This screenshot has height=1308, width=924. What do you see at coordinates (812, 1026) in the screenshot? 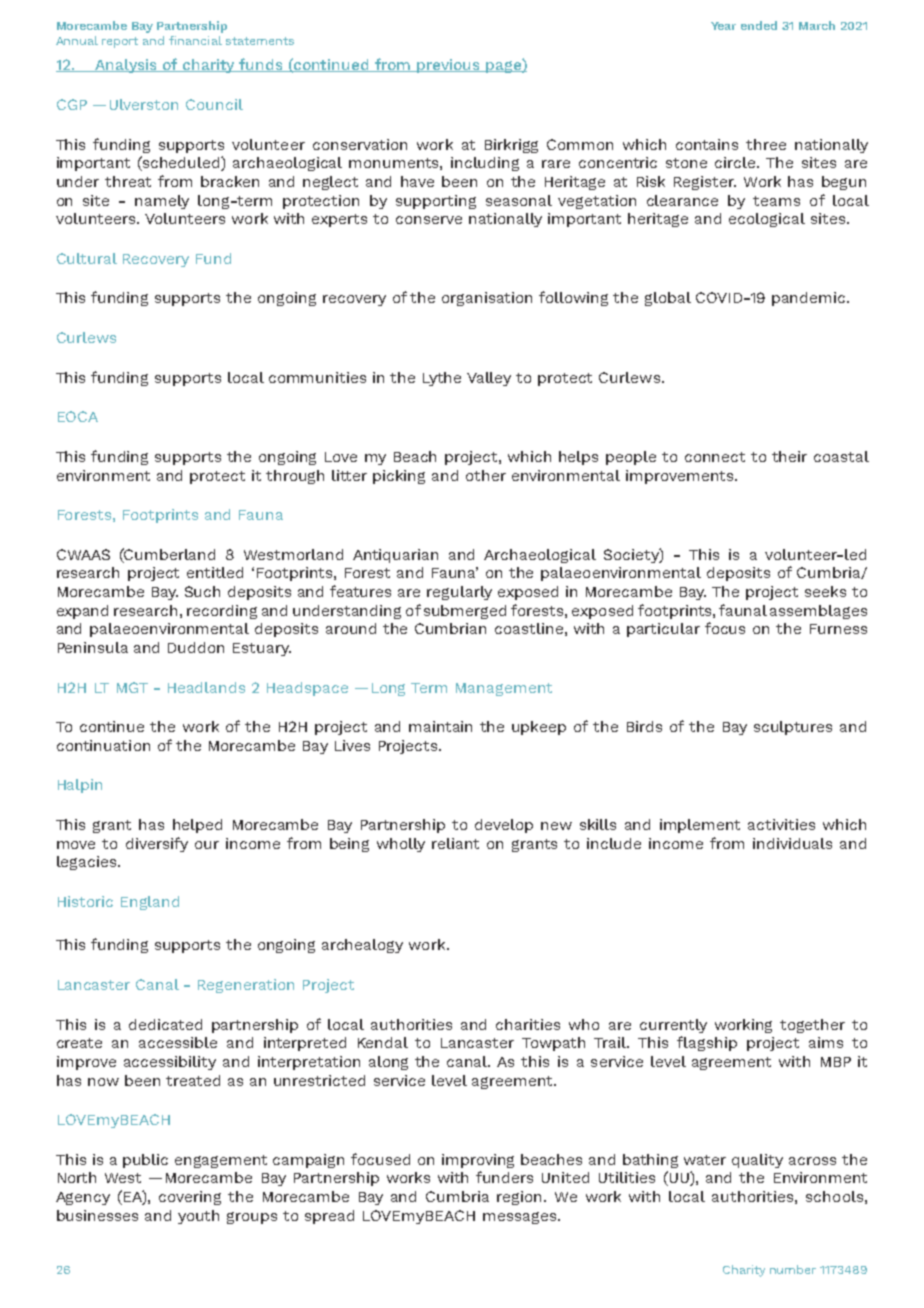
I see `together` at bounding box center [812, 1026].
